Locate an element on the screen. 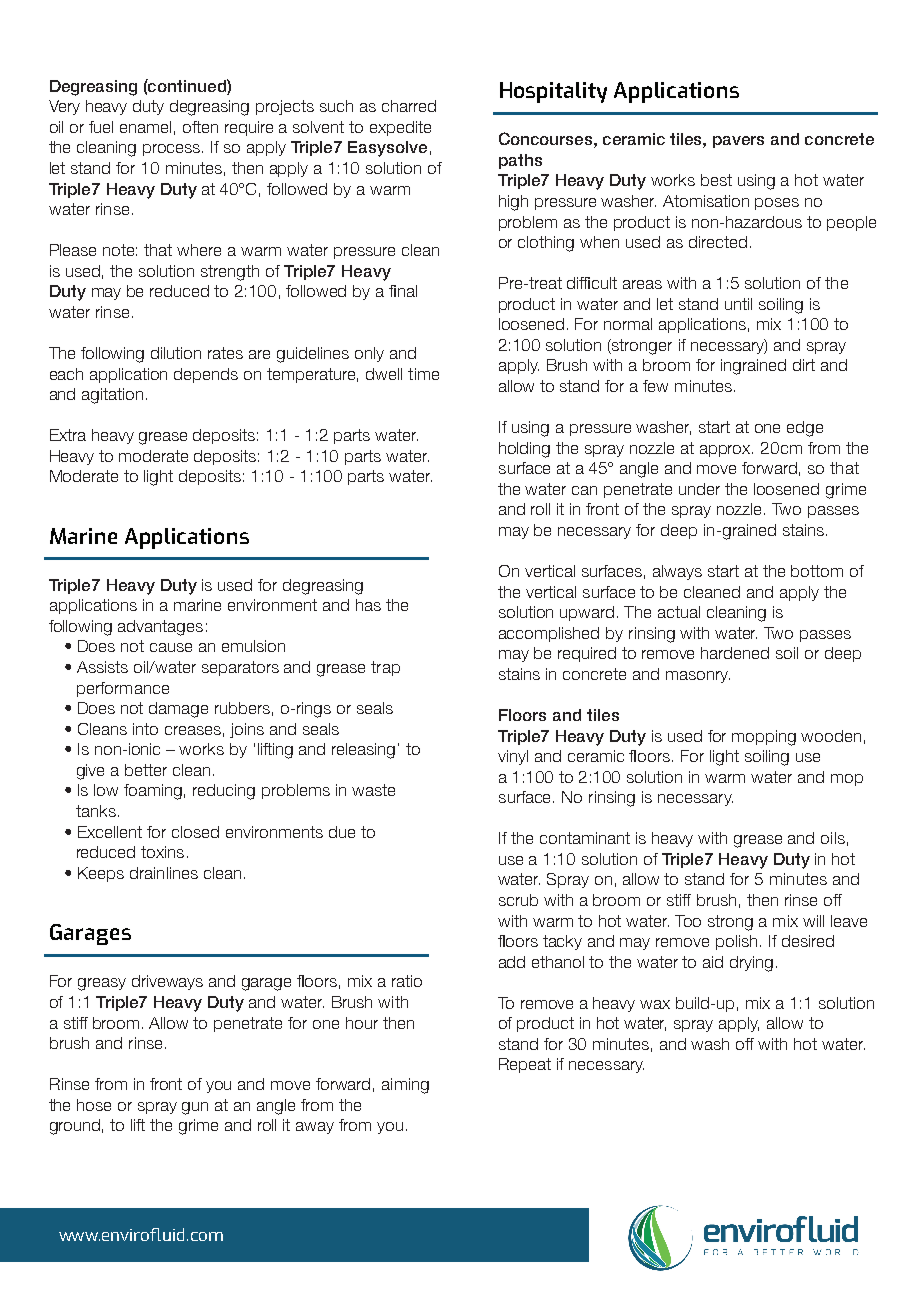  advantages is located at coordinates (160, 628).
